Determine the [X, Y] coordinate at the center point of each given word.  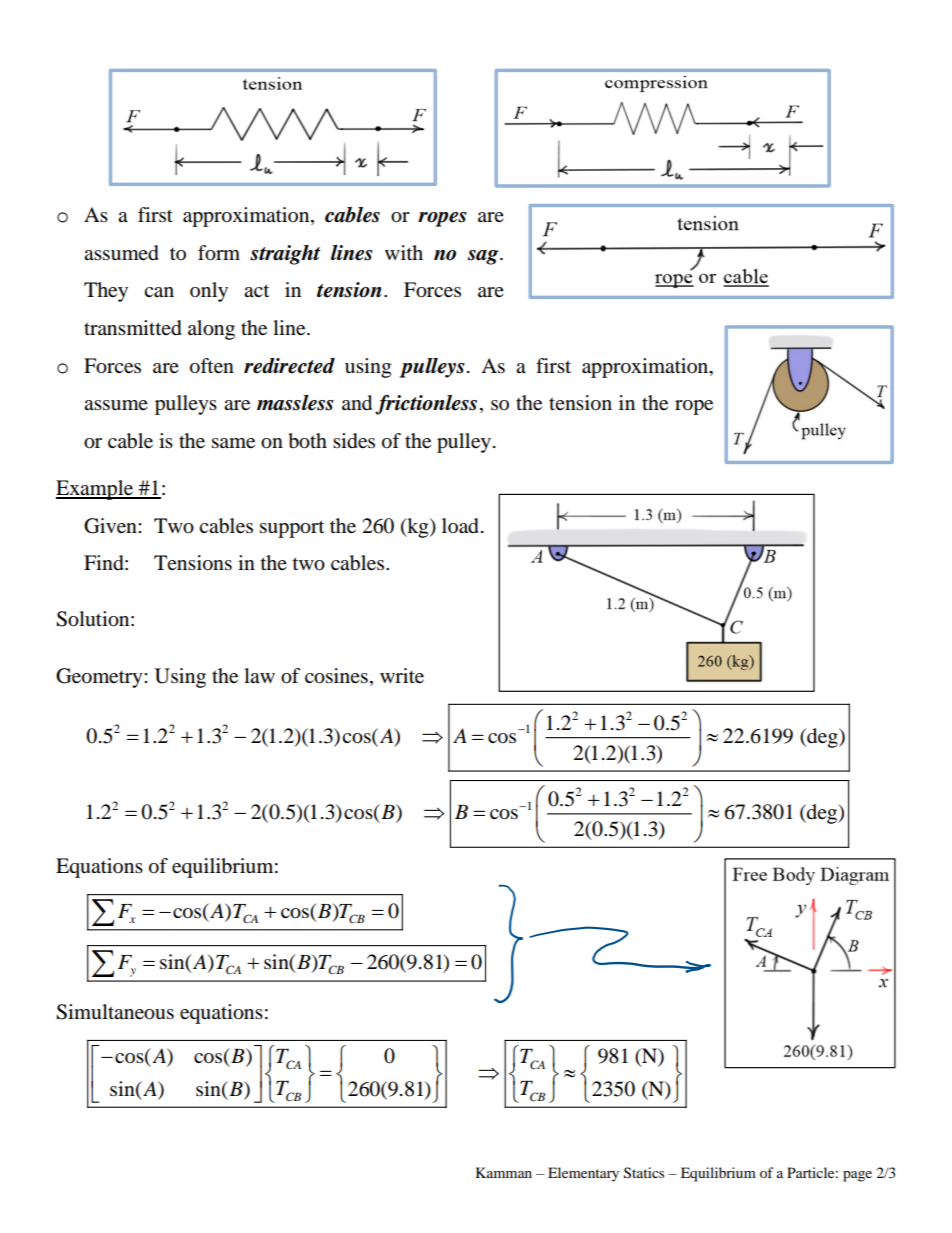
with [404, 252]
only [209, 292]
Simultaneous [115, 1012]
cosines [336, 676]
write [402, 676]
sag [484, 257]
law [259, 675]
